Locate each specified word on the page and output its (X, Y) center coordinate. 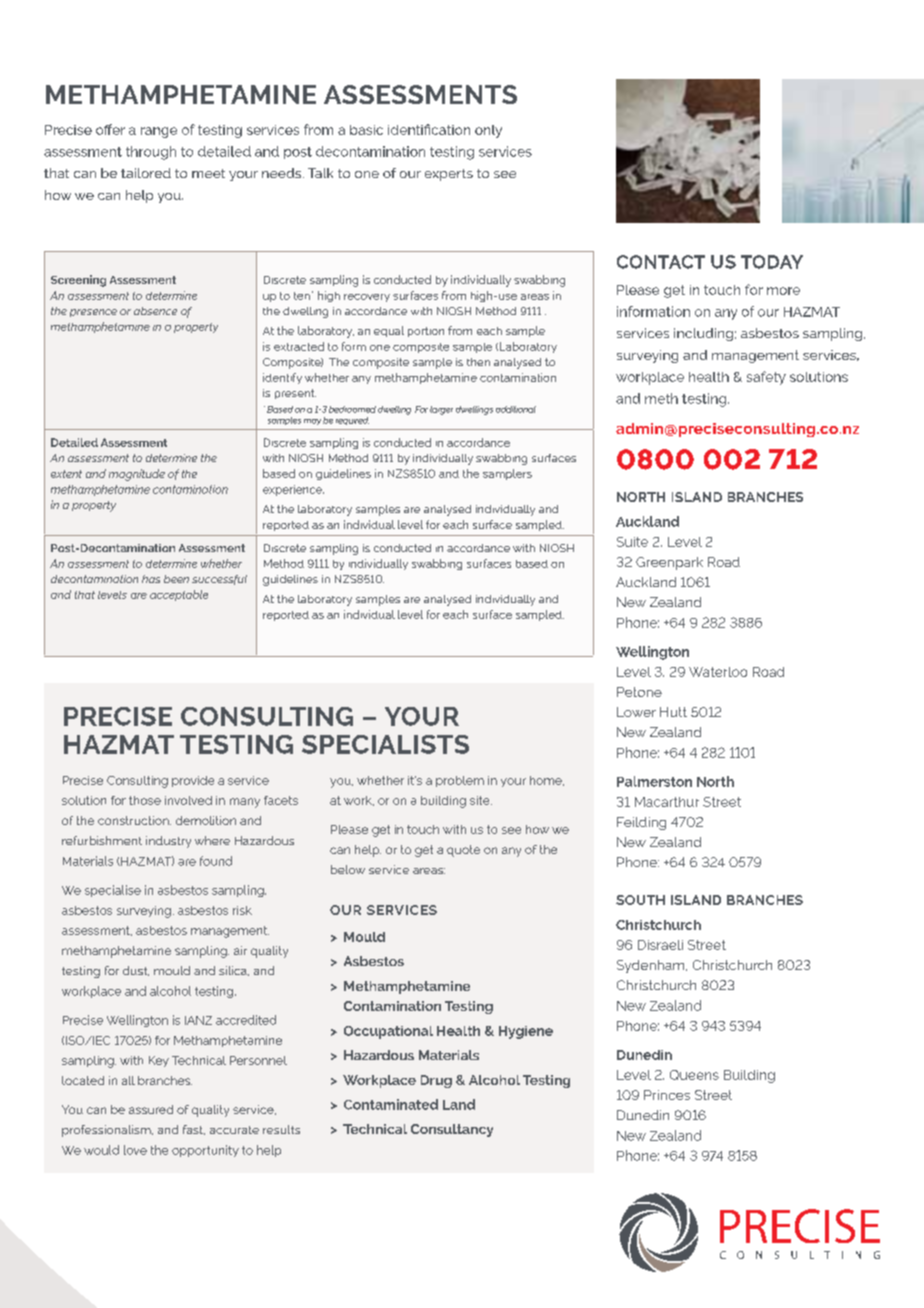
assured (151, 1109)
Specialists (385, 744)
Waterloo (718, 672)
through (151, 153)
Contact (661, 262)
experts (449, 175)
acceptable (179, 595)
